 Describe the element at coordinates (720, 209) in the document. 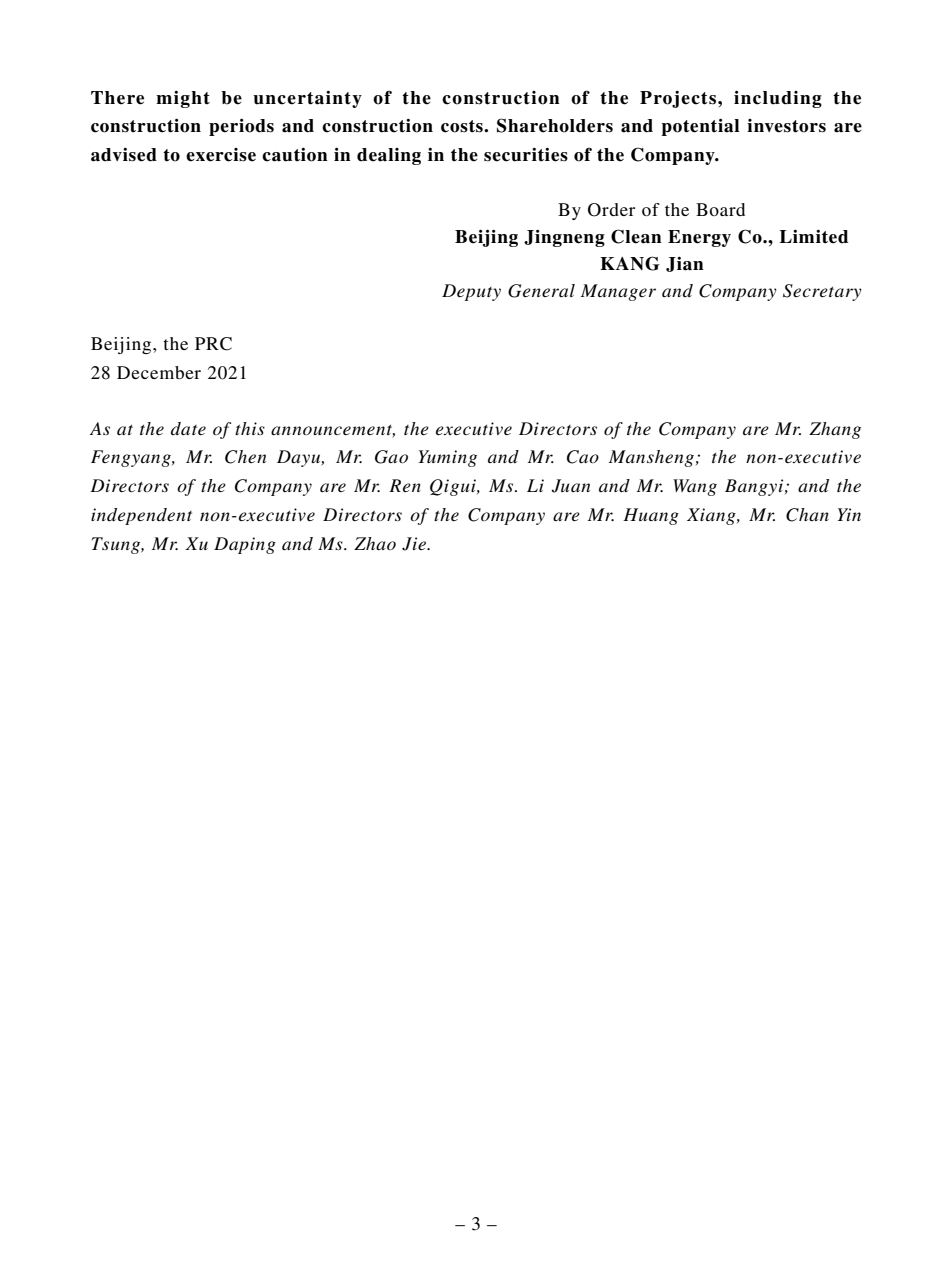

I see `Board` at that location.
